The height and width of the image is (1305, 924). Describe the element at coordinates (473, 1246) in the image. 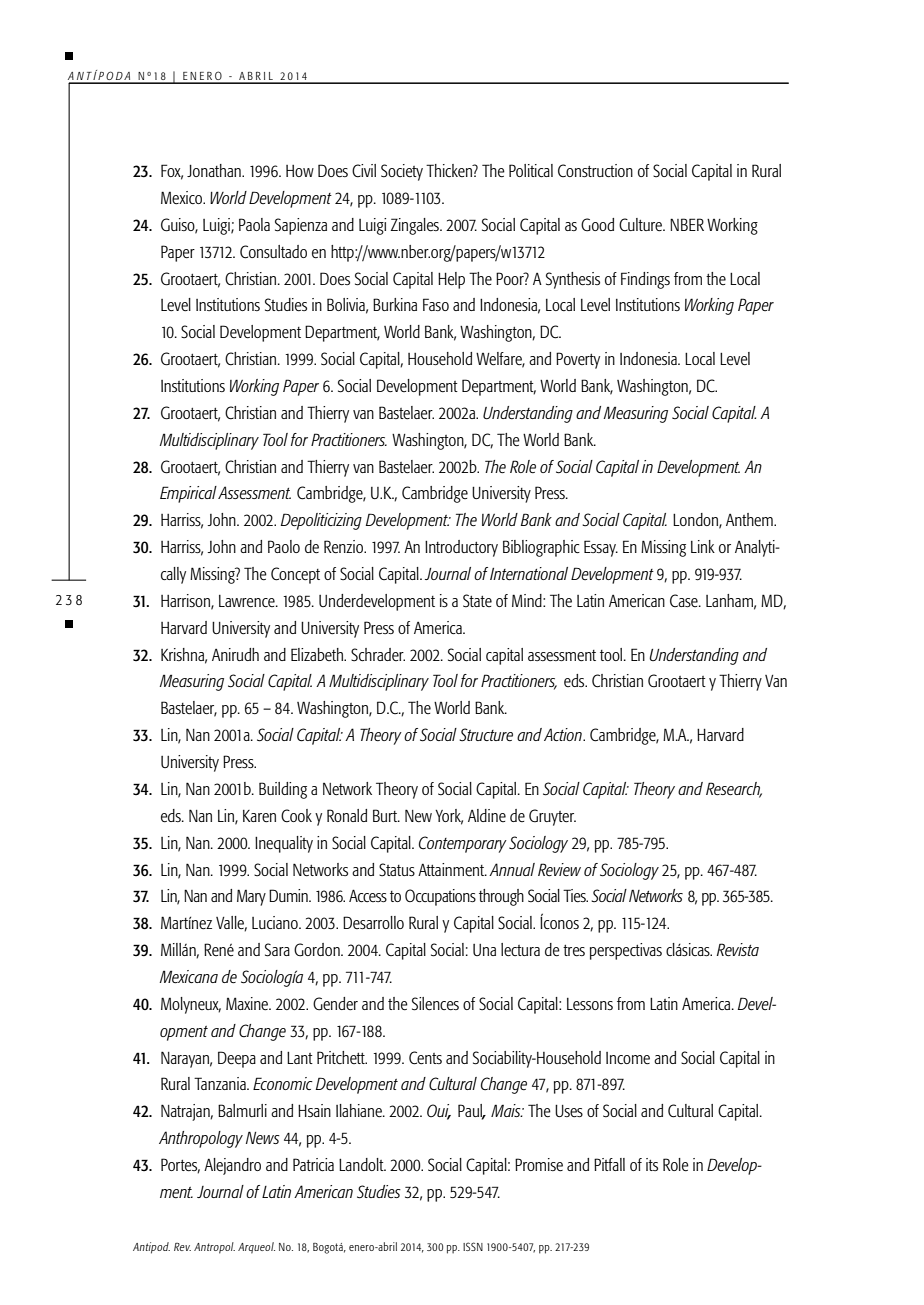

I see `ISSN` at that location.
